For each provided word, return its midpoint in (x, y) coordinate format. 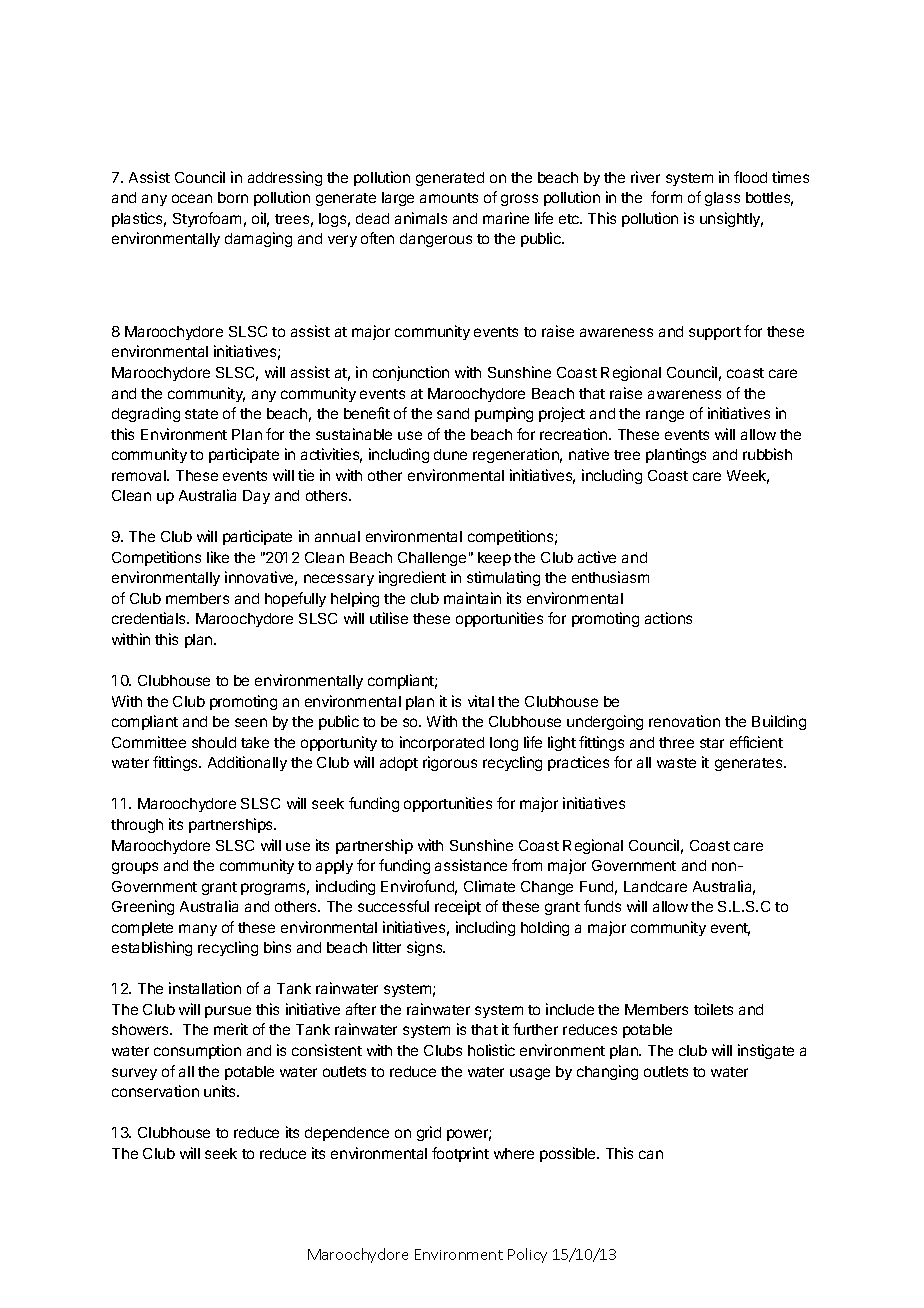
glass (722, 199)
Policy (527, 1255)
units (221, 1091)
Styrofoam (207, 219)
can (651, 1154)
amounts (449, 198)
